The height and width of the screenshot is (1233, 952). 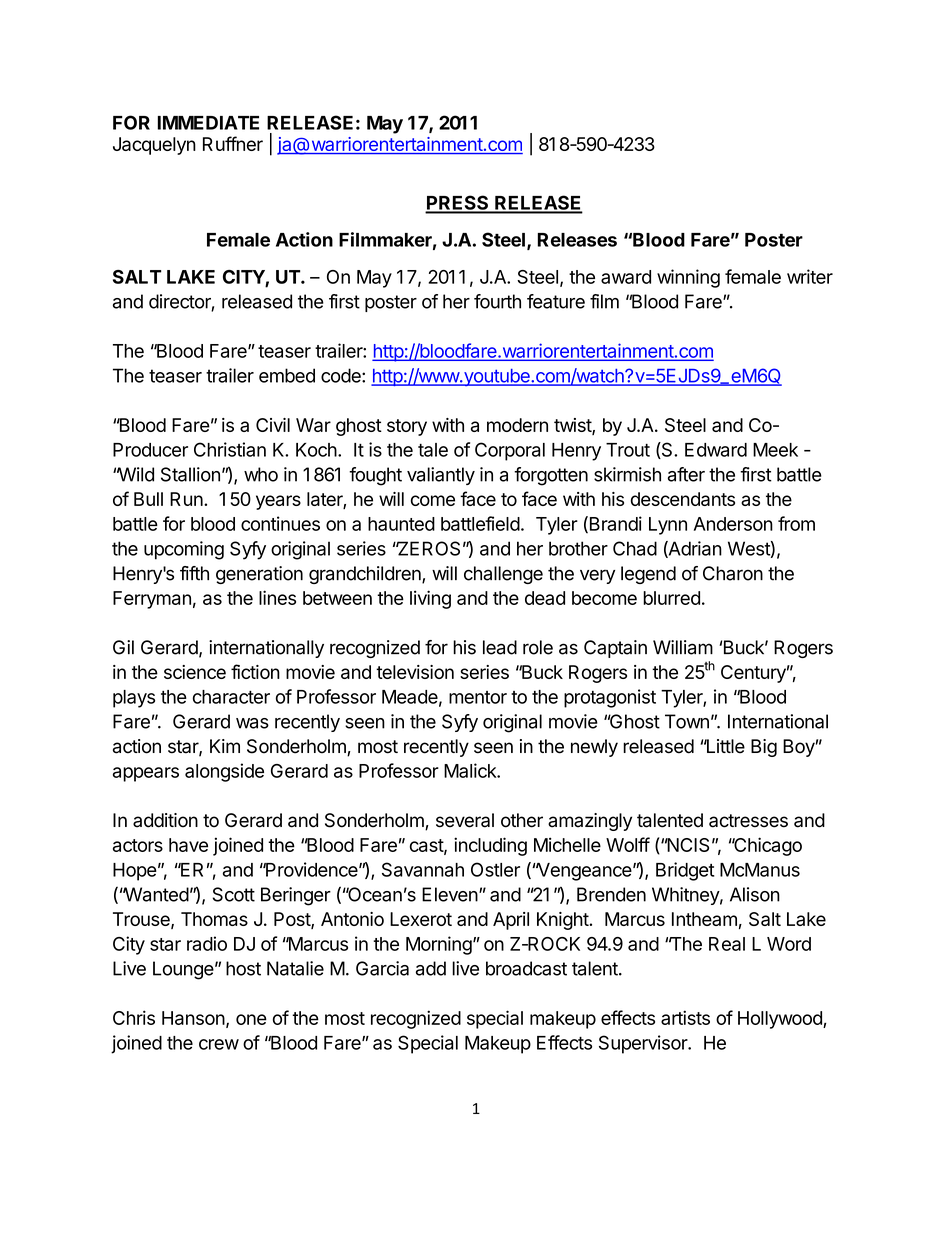 What do you see at coordinates (687, 721) in the screenshot?
I see `Town` at bounding box center [687, 721].
